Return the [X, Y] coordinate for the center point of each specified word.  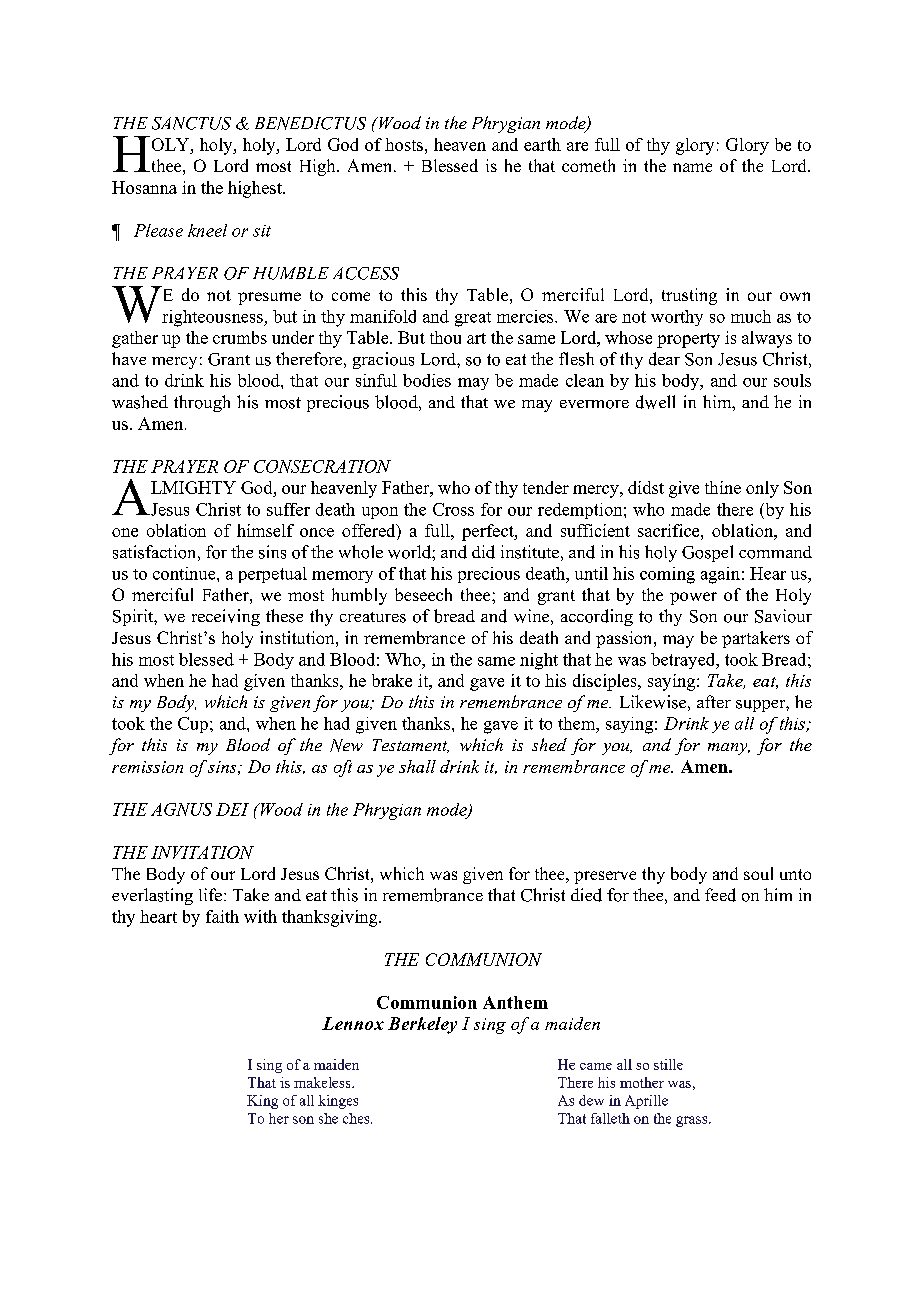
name [692, 167]
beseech [423, 594]
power [693, 598]
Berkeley [422, 1025]
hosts [404, 144]
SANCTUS [191, 123]
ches [357, 1118]
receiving [226, 617]
